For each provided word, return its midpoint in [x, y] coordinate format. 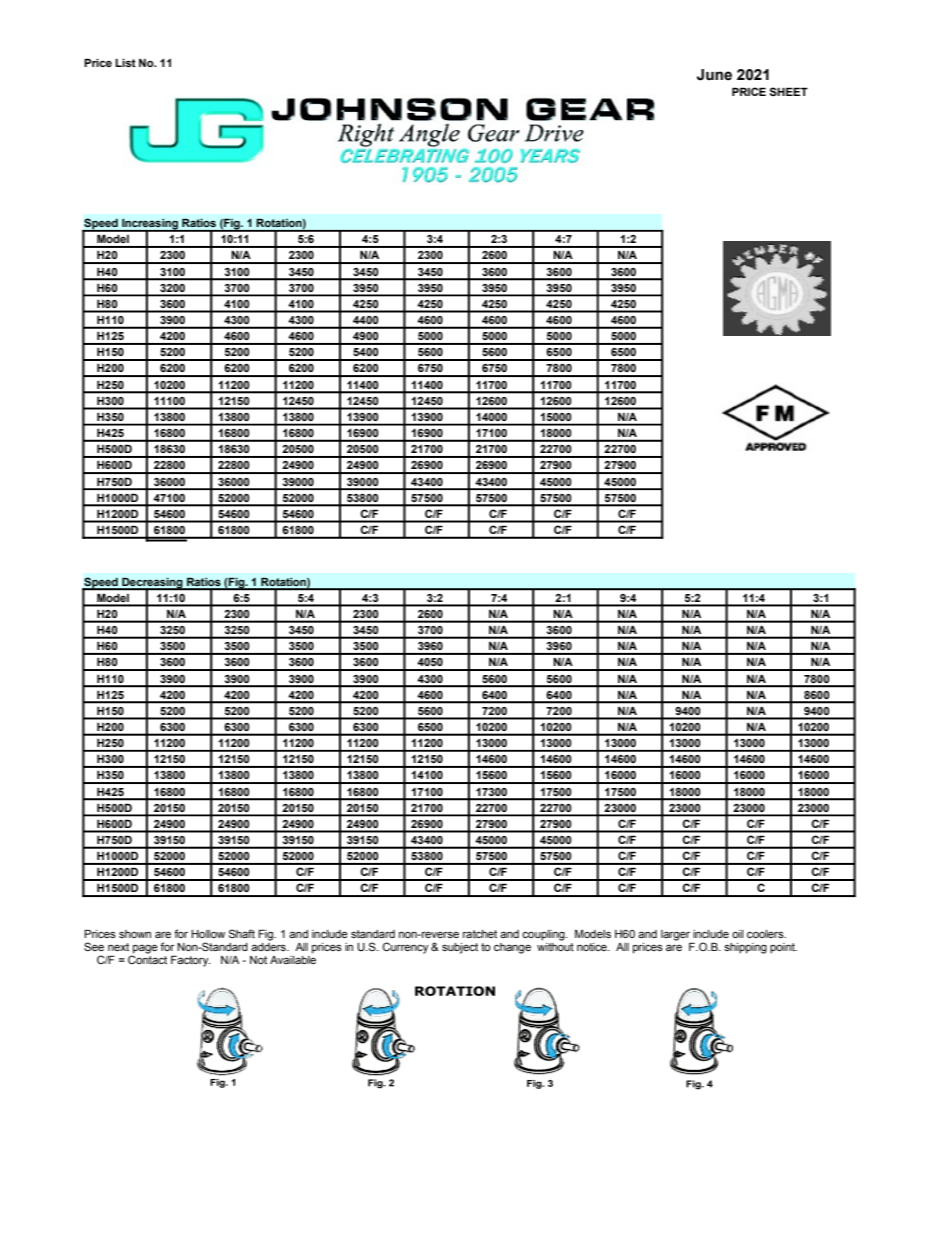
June [714, 75]
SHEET [788, 91]
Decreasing [152, 584]
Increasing [150, 225]
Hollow [208, 934]
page [144, 950]
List [125, 63]
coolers [766, 934]
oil [737, 934]
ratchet [480, 934]
